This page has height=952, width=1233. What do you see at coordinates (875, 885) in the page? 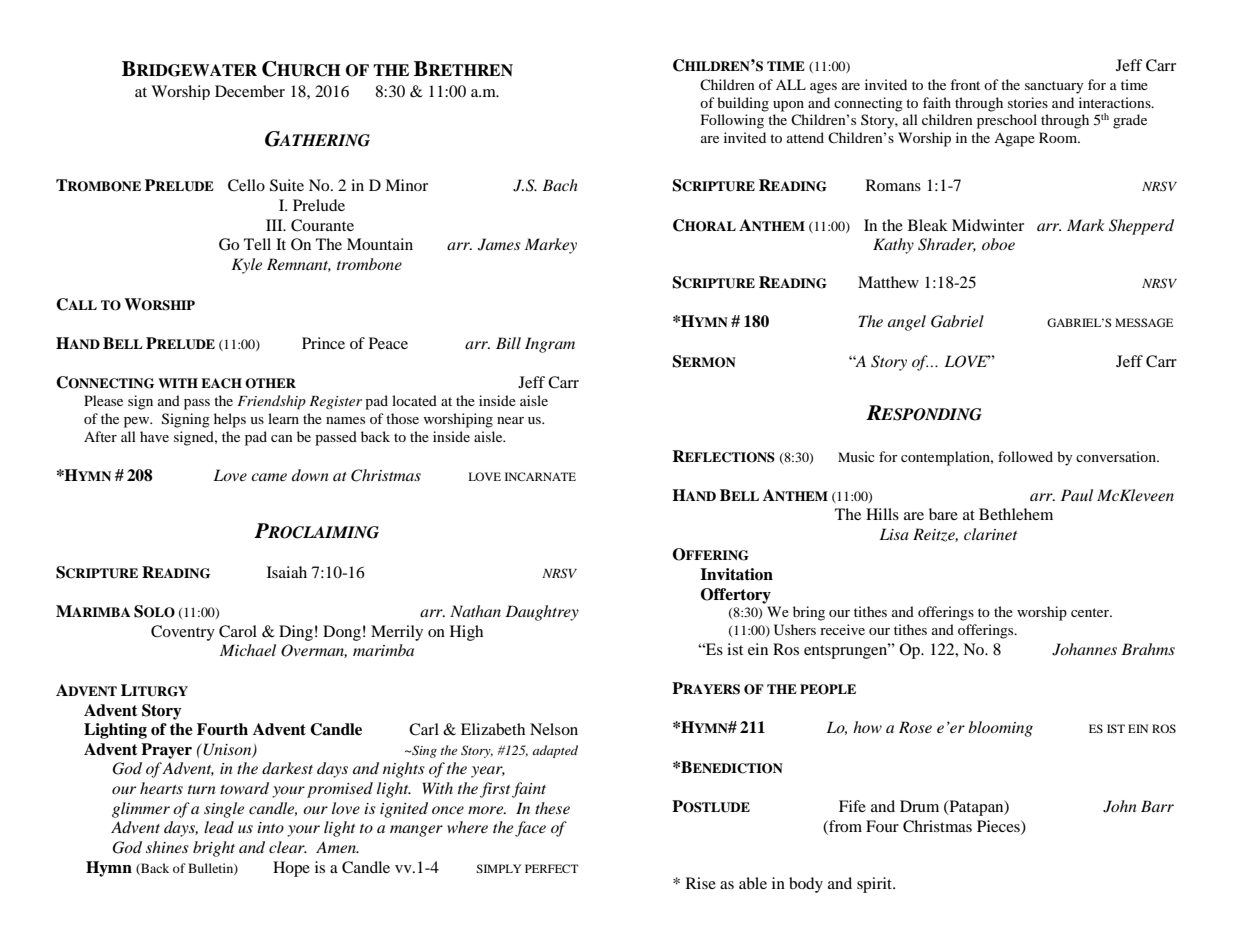
I see `spirit` at bounding box center [875, 885].
